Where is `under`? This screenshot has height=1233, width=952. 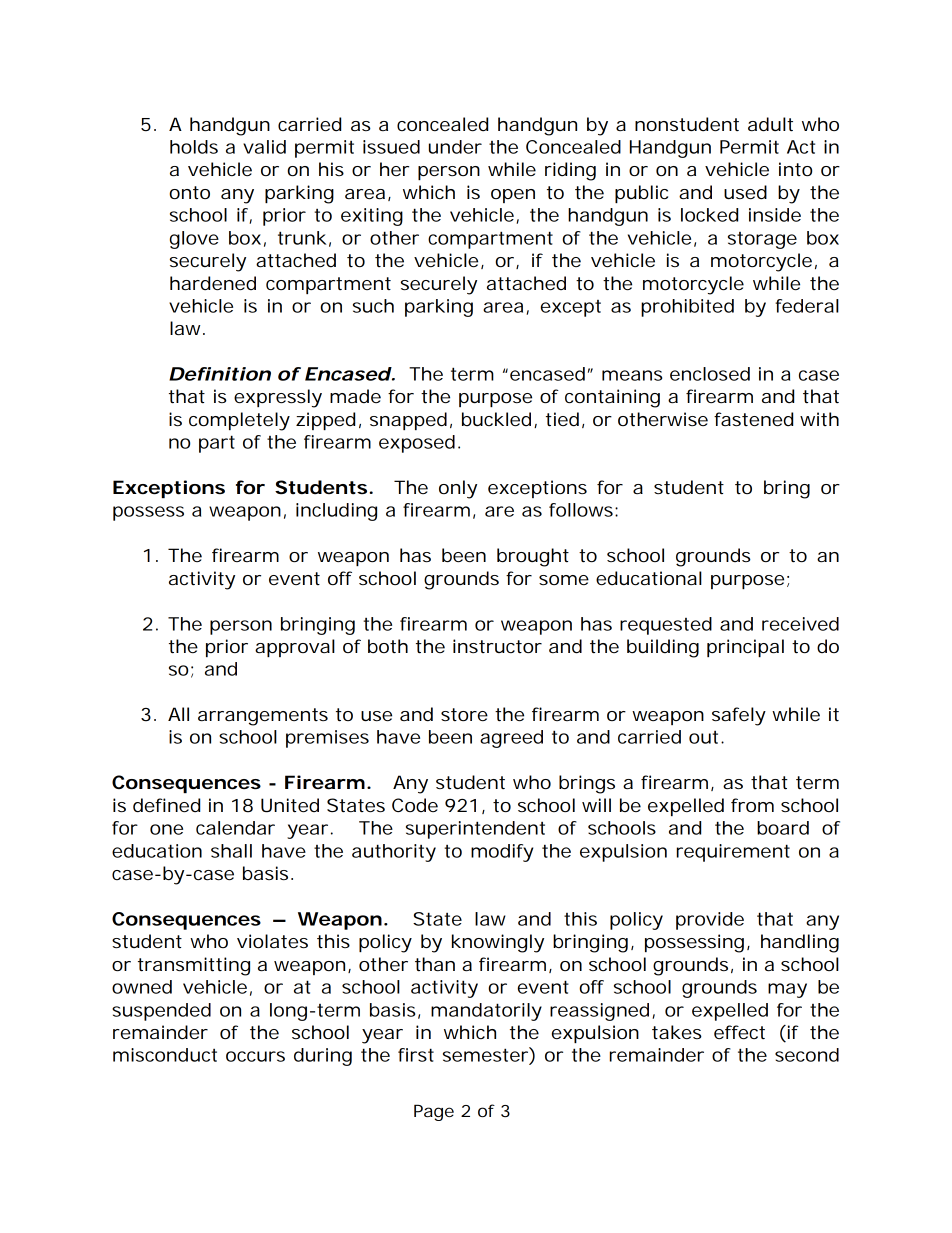 under is located at coordinates (455, 147).
